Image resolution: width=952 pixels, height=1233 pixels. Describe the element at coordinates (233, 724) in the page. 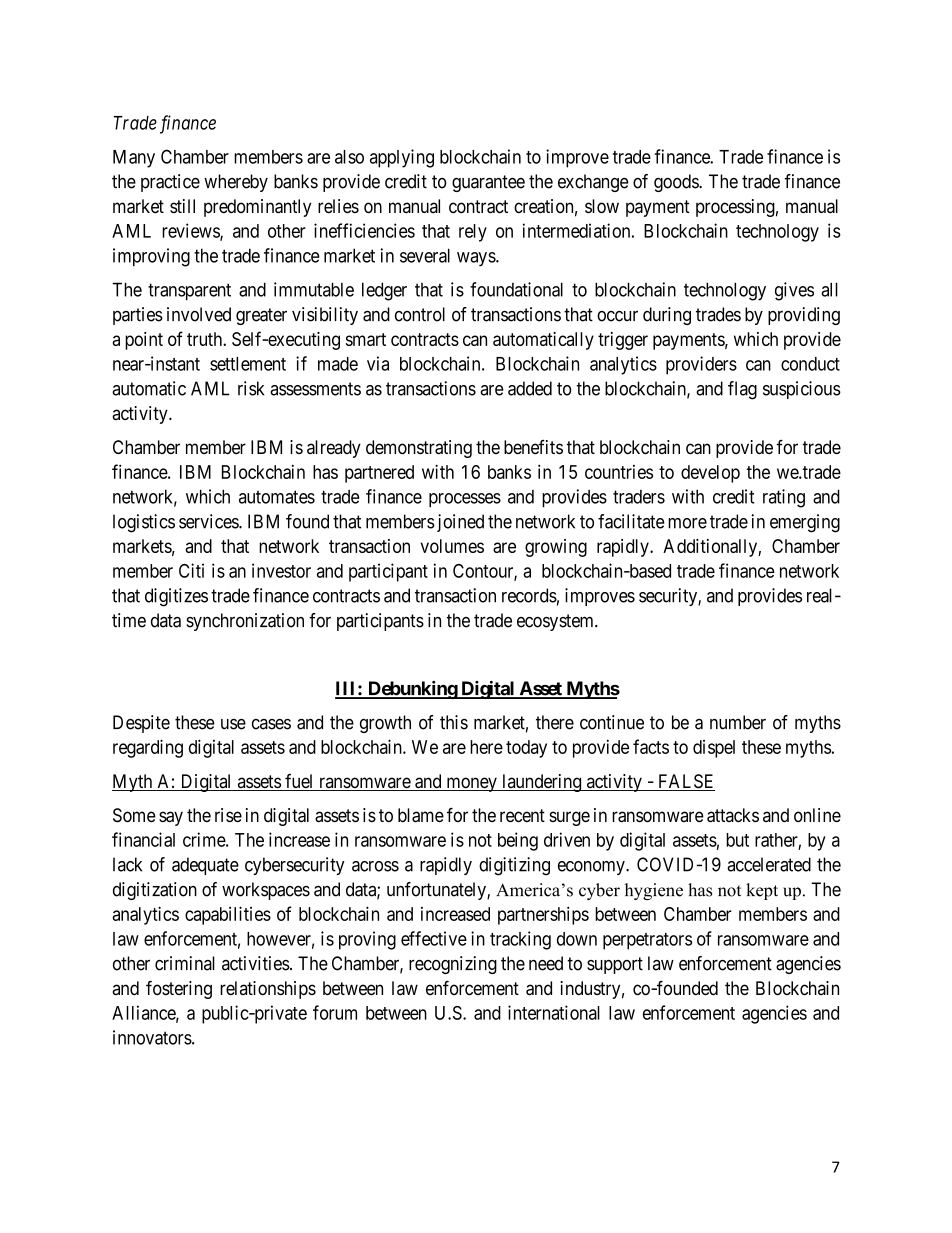

I see `use` at that location.
